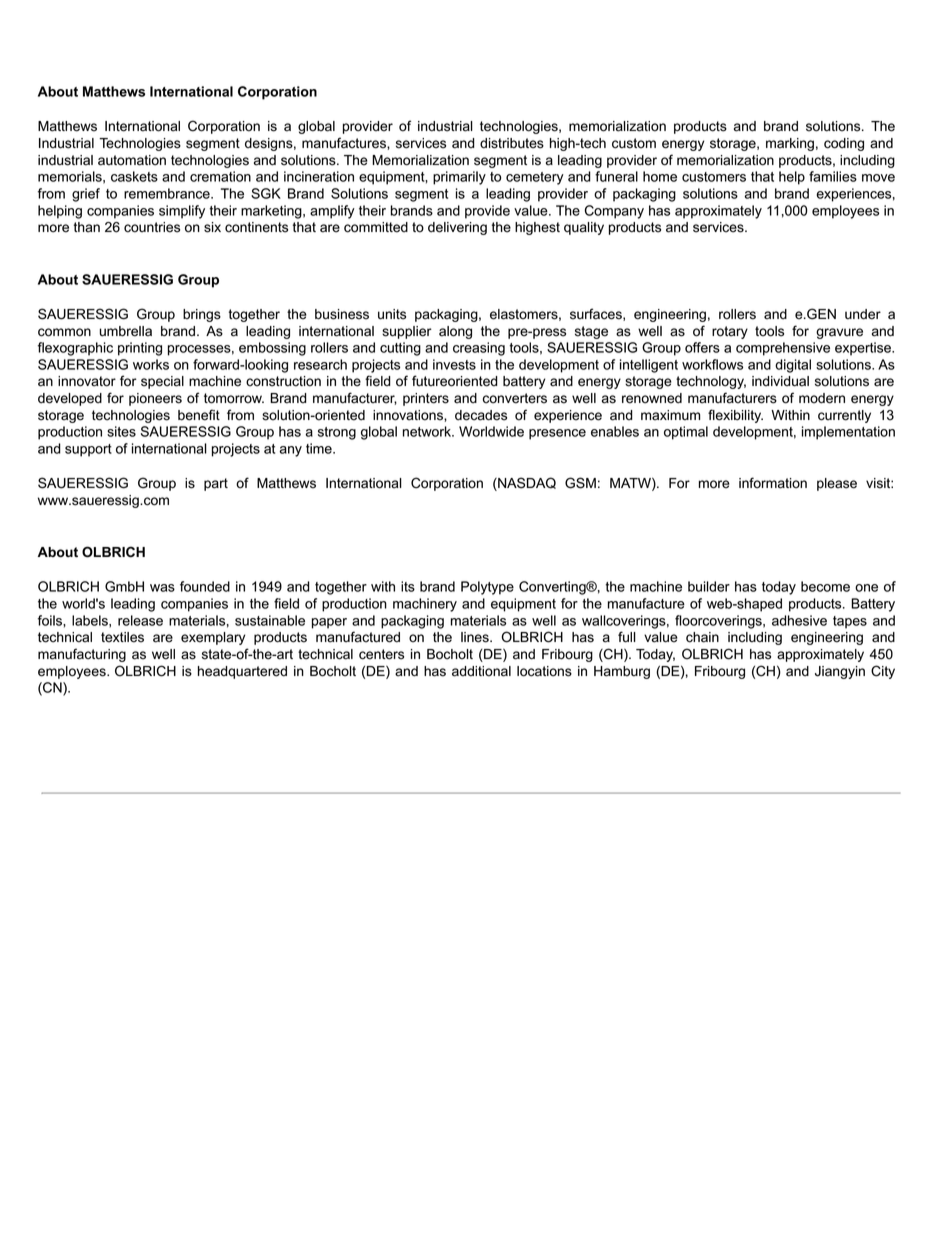 This screenshot has width=952, height=1233. Describe the element at coordinates (825, 586) in the screenshot. I see `become` at that location.
